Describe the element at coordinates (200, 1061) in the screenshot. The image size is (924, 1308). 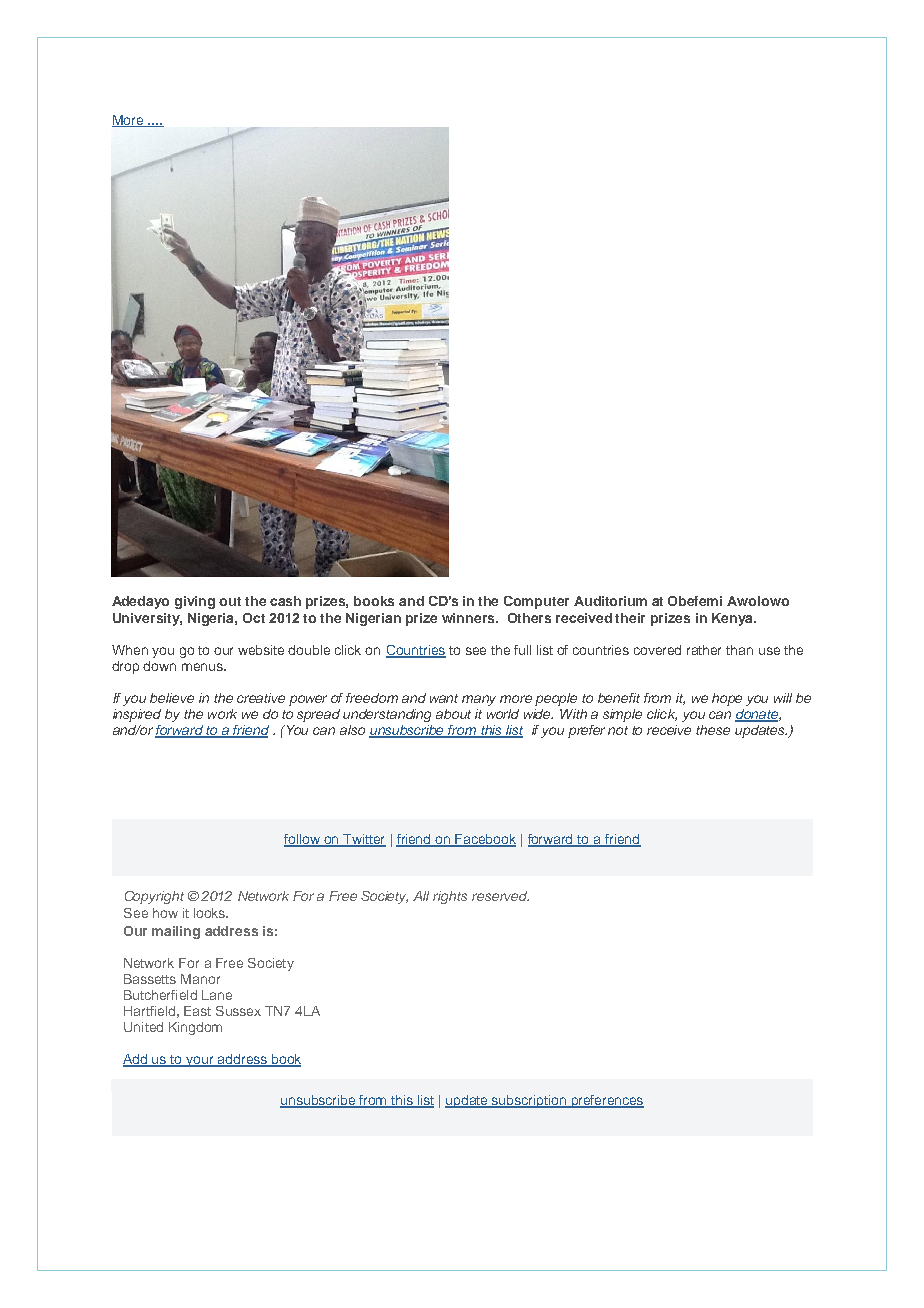
I see `your` at that location.
